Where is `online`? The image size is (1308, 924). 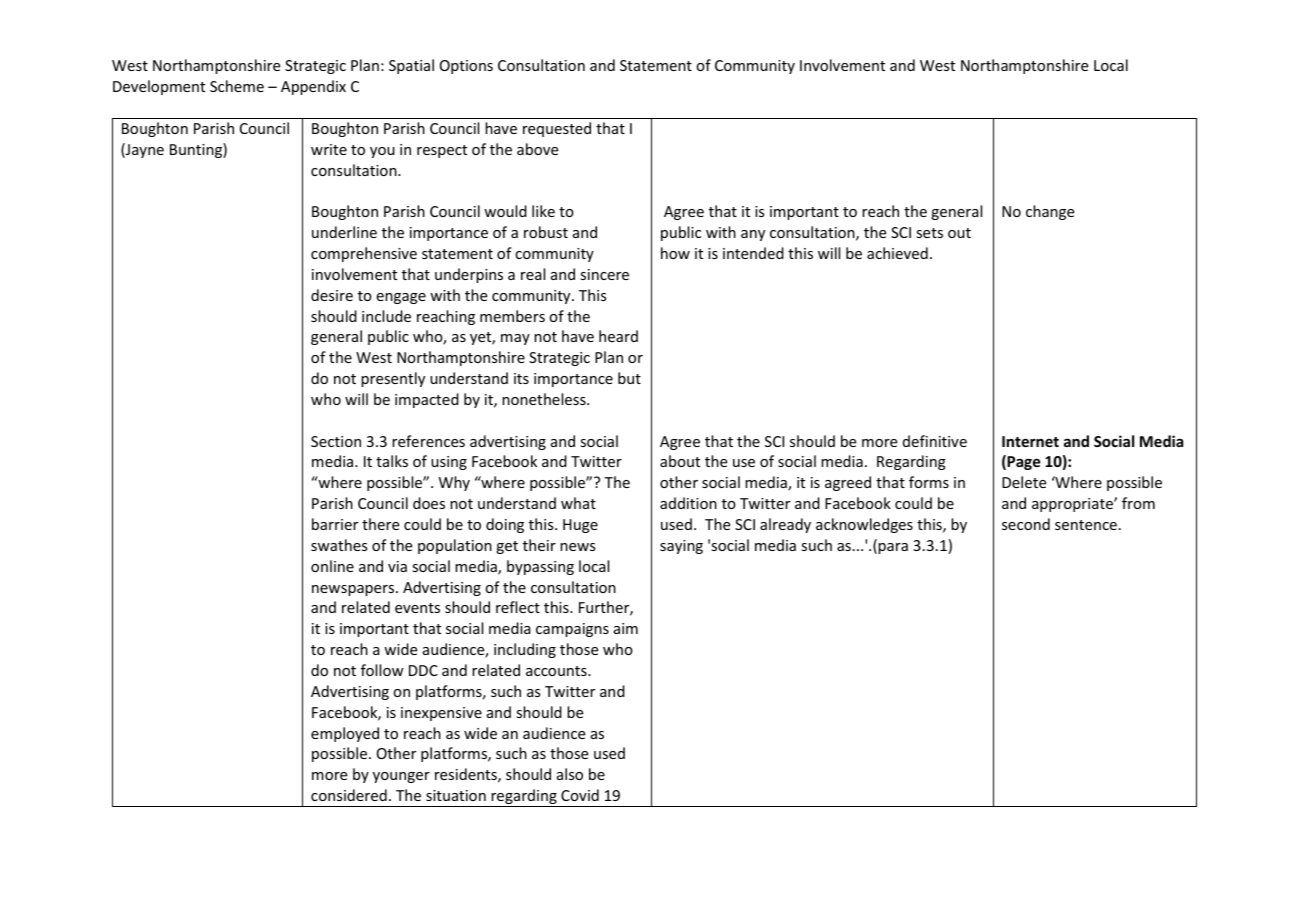
online is located at coordinates (332, 566).
